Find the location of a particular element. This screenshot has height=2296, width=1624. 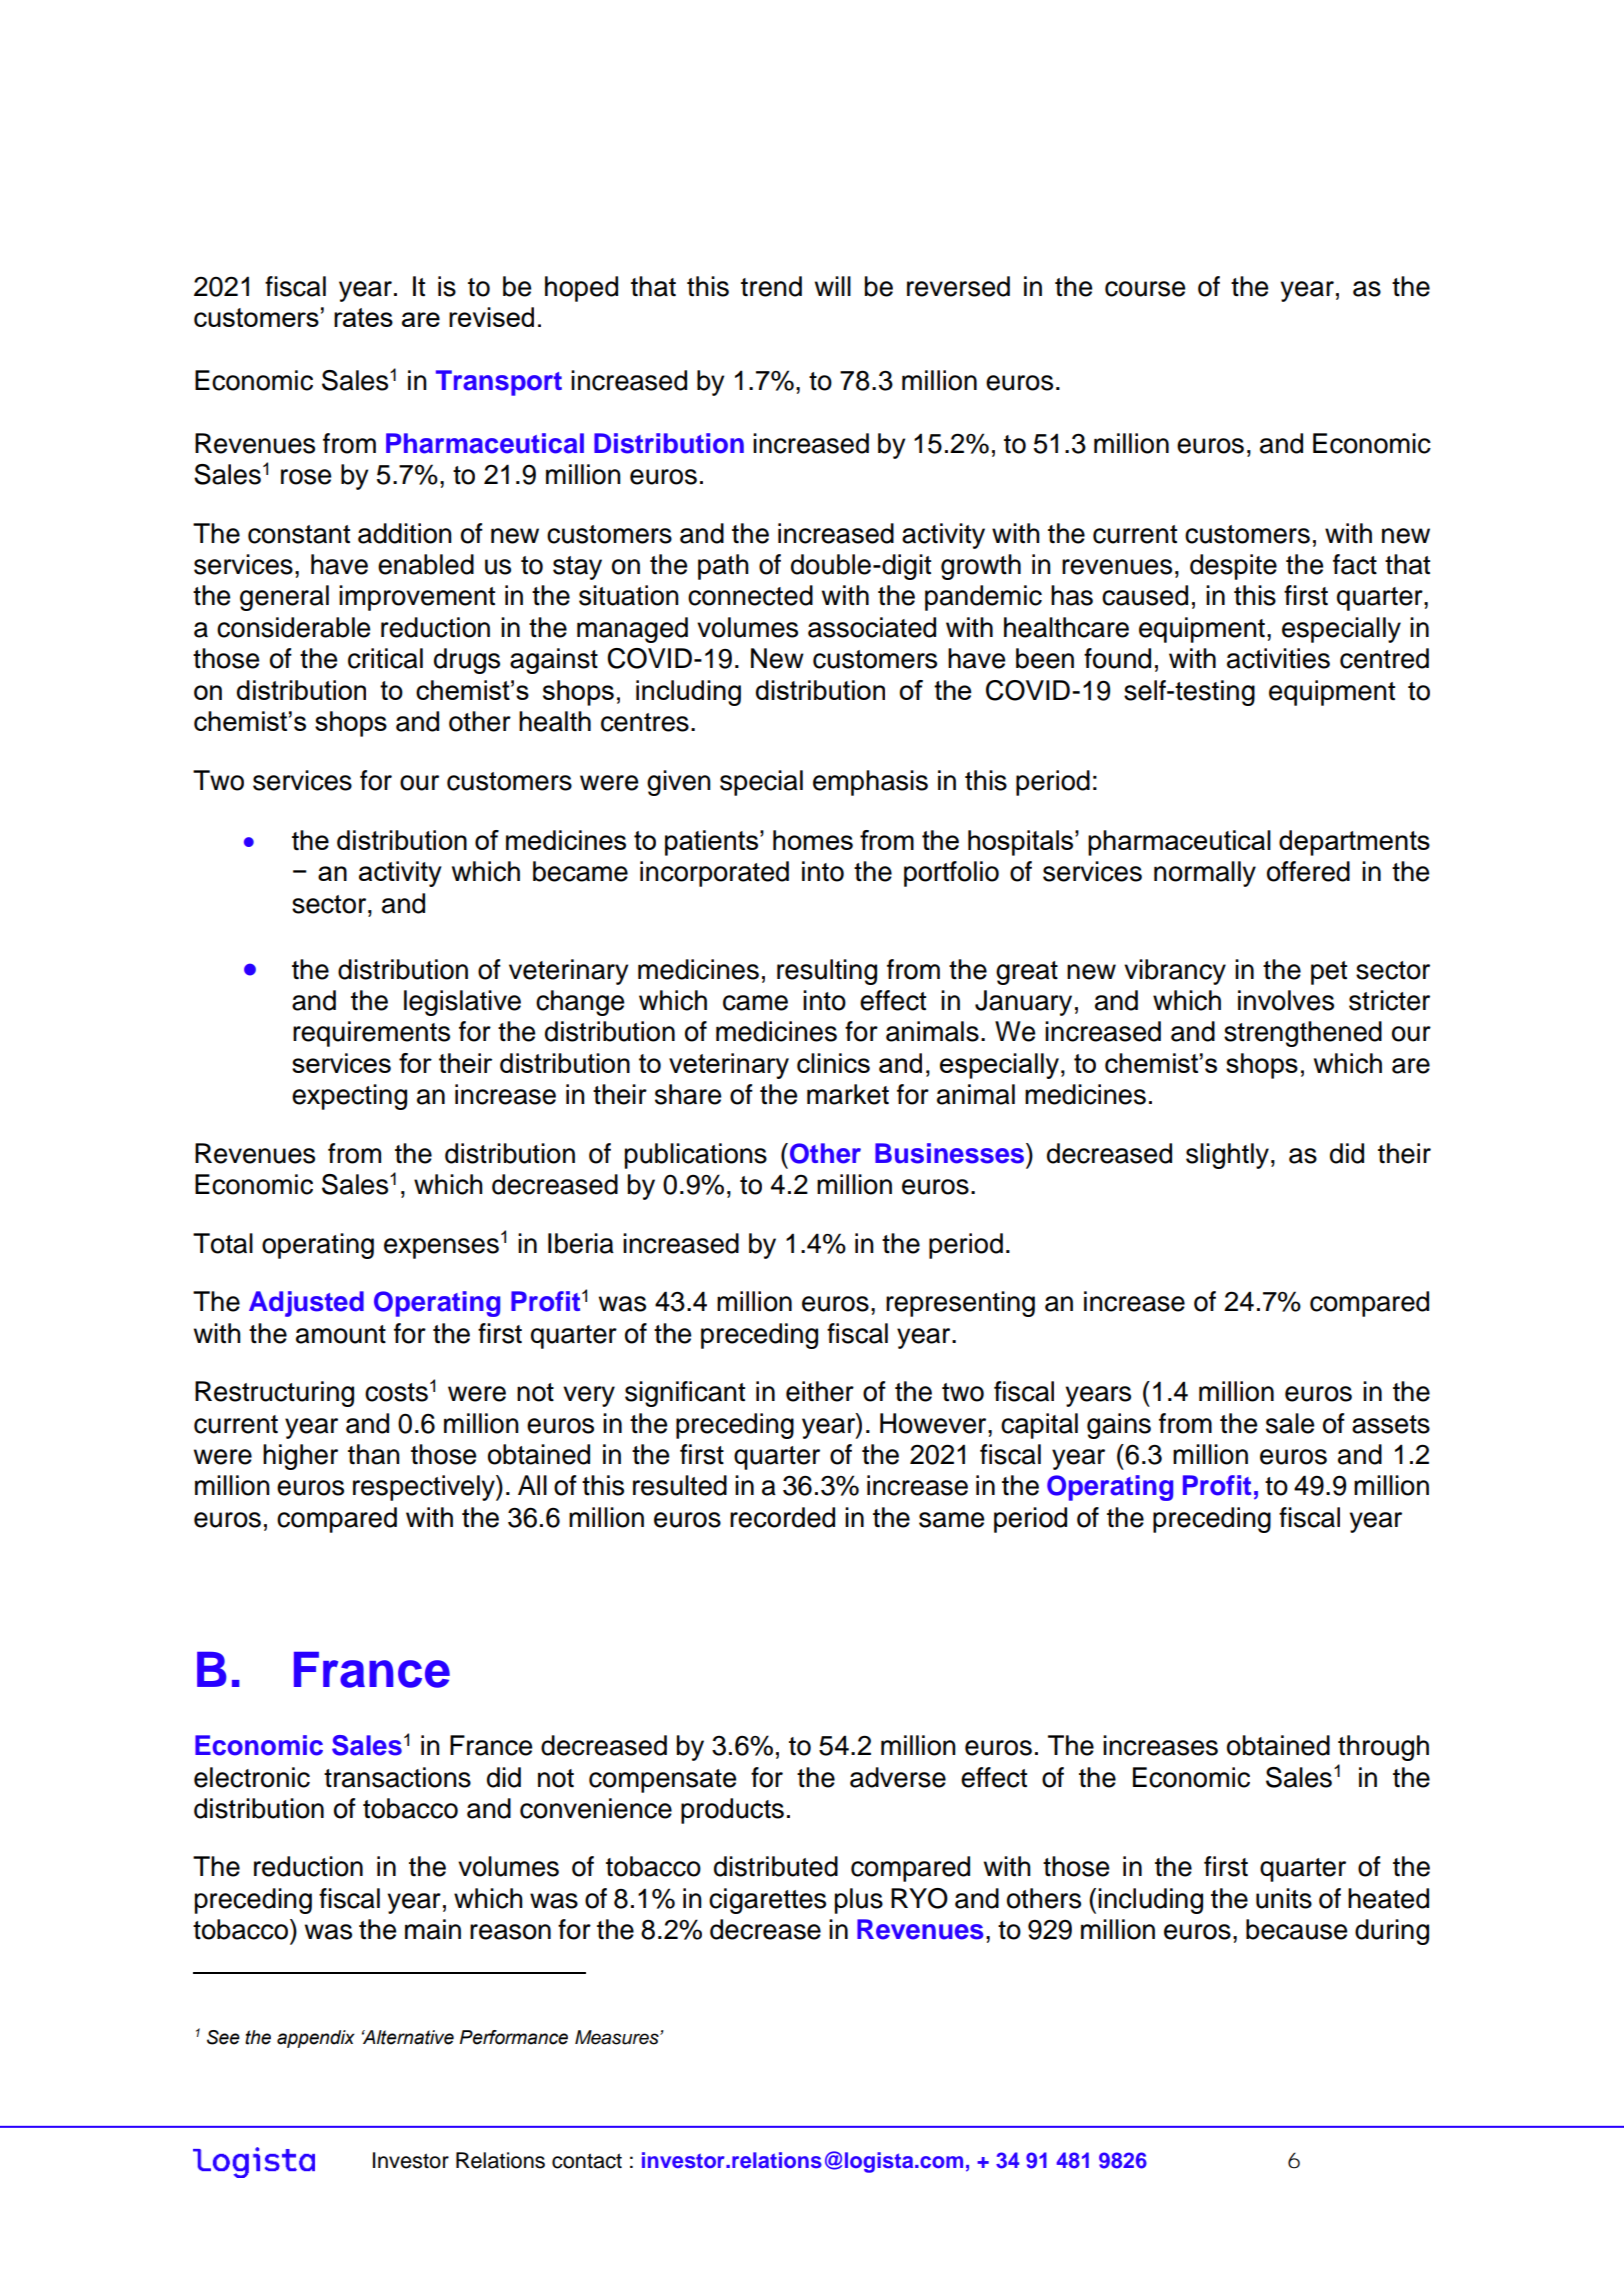

Adjusted is located at coordinates (306, 1304).
